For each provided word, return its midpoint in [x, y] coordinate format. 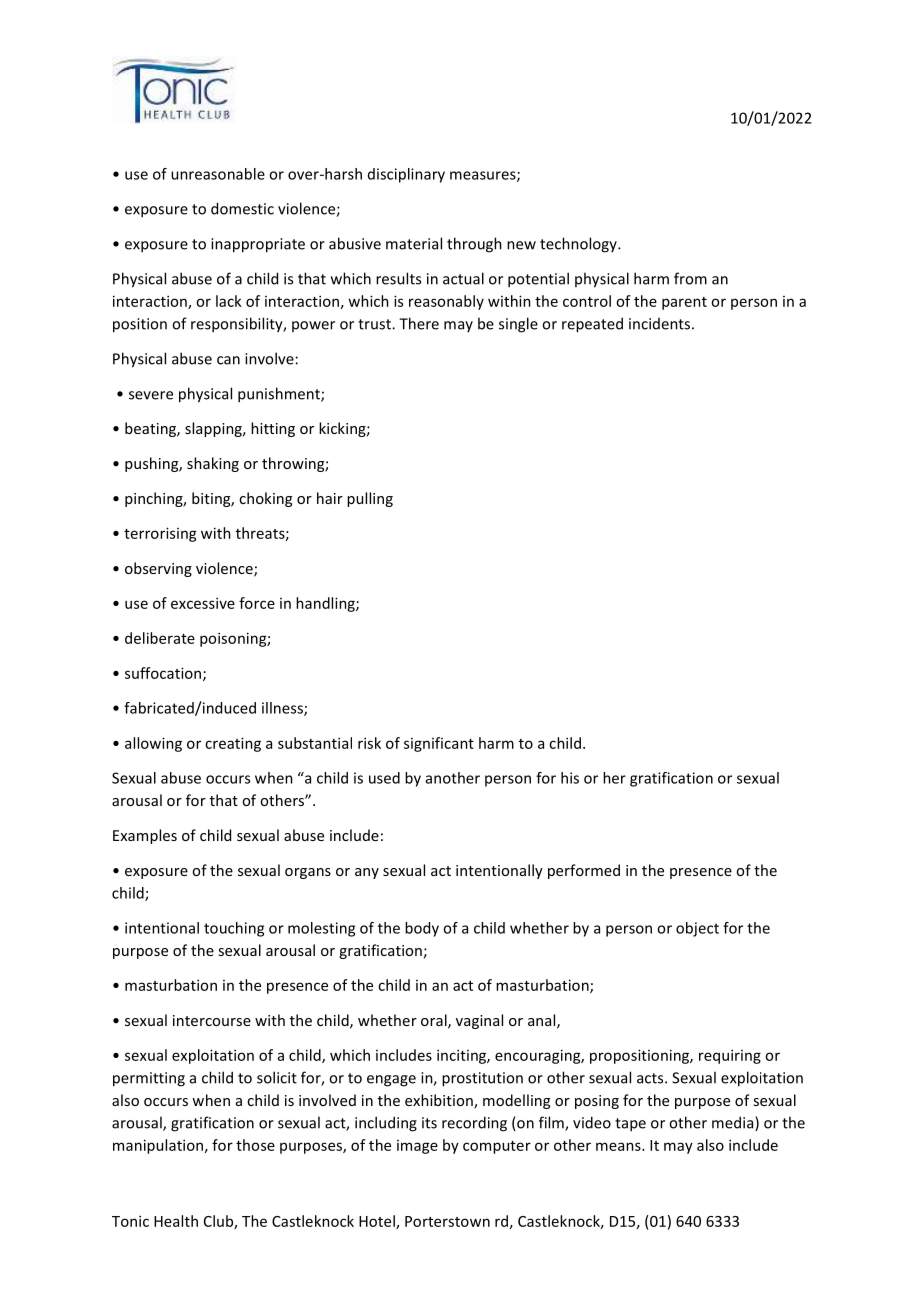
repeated [592, 325]
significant [439, 744]
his [570, 778]
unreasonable [218, 174]
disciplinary [406, 175]
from [690, 278]
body [422, 929]
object [697, 929]
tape [630, 1125]
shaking [213, 464]
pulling [370, 499]
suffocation [164, 674]
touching [234, 929]
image [417, 1147]
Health [176, 1221]
